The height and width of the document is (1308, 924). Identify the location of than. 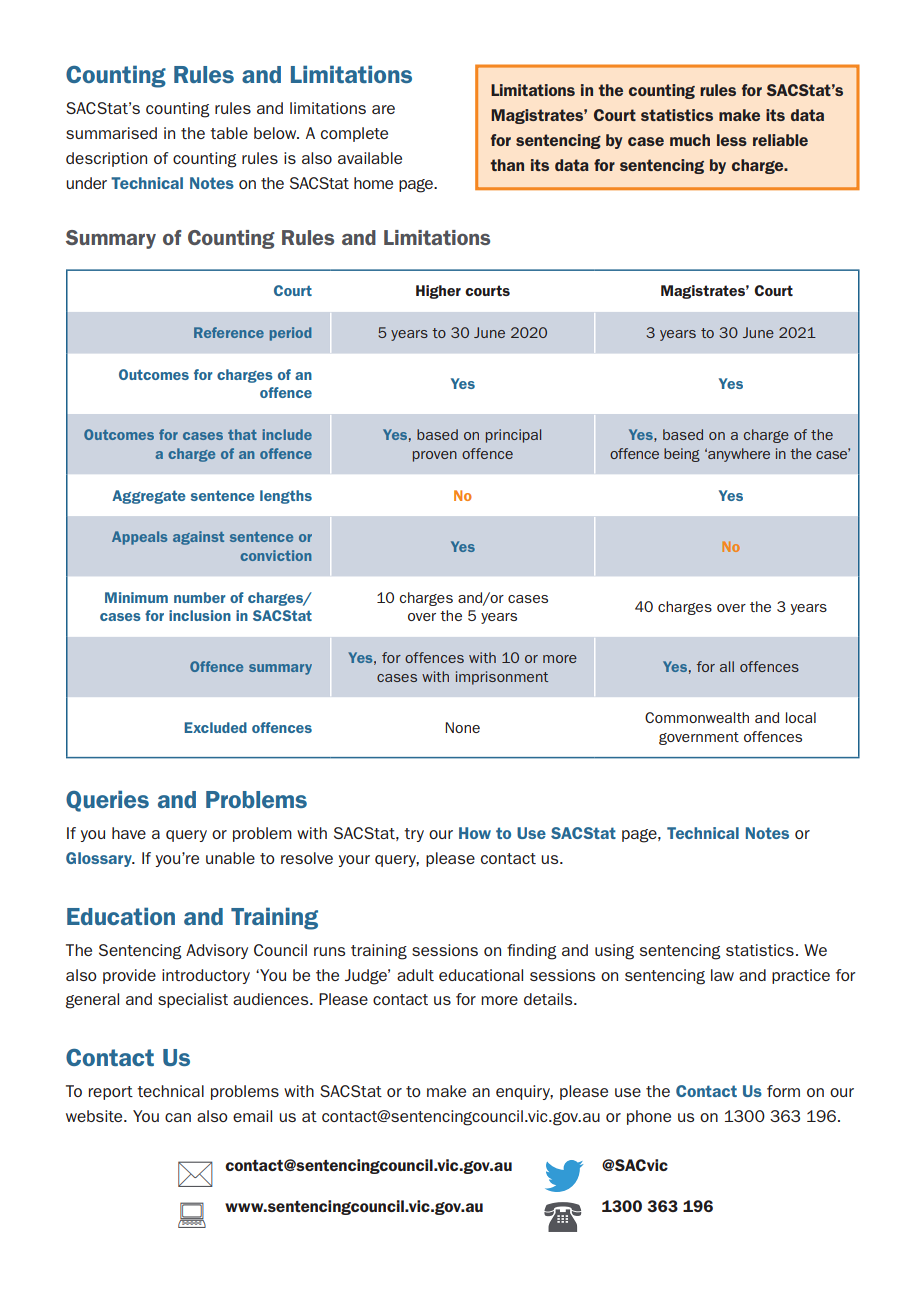
(507, 165).
